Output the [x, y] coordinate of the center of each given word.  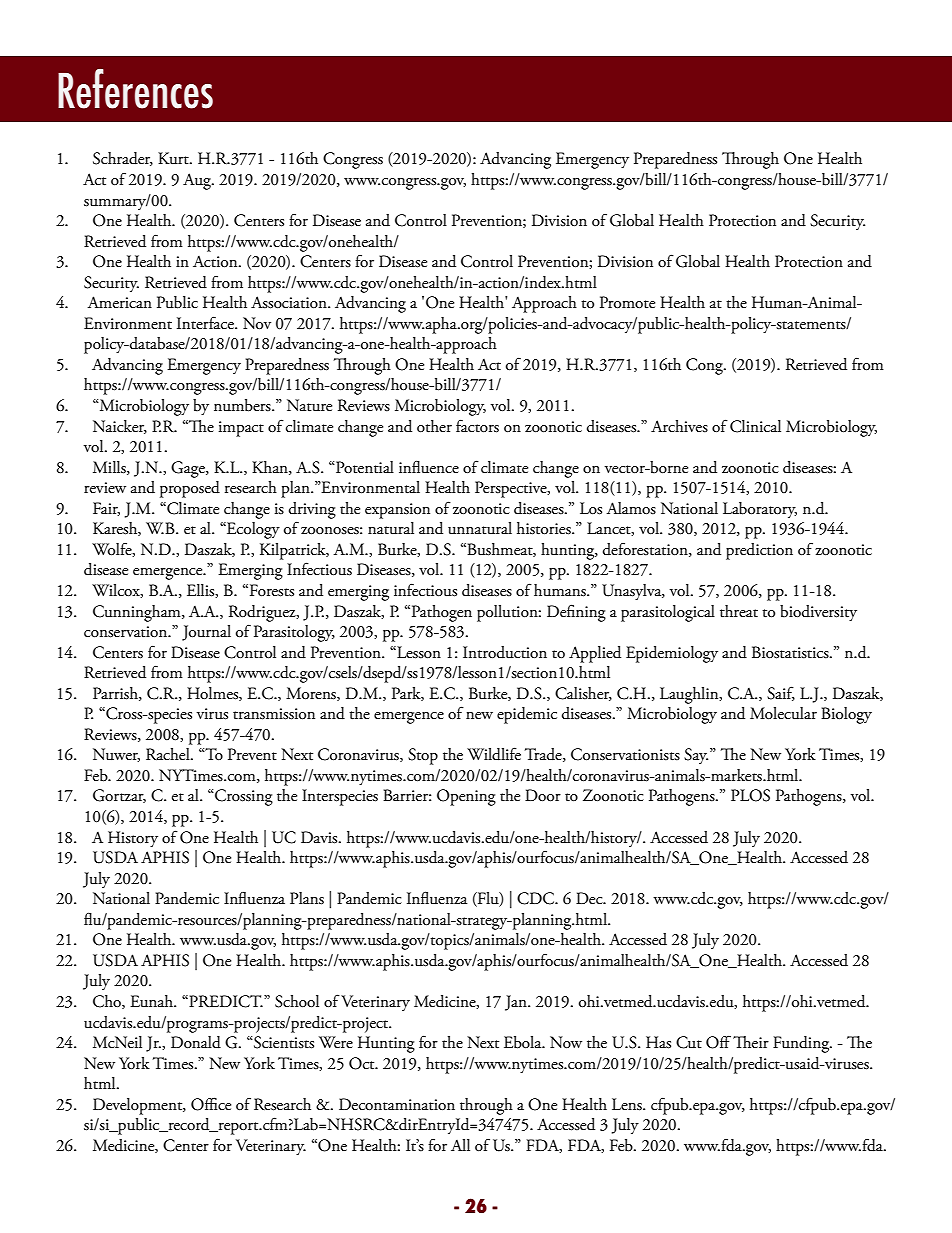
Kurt [174, 158]
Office [211, 1104]
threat [739, 611]
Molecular [783, 713]
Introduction [505, 652]
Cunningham [138, 613]
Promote [627, 302]
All [460, 1145]
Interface [206, 323]
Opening [466, 797]
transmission [274, 714]
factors [477, 426]
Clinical [755, 426]
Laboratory [760, 510]
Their [751, 1042]
